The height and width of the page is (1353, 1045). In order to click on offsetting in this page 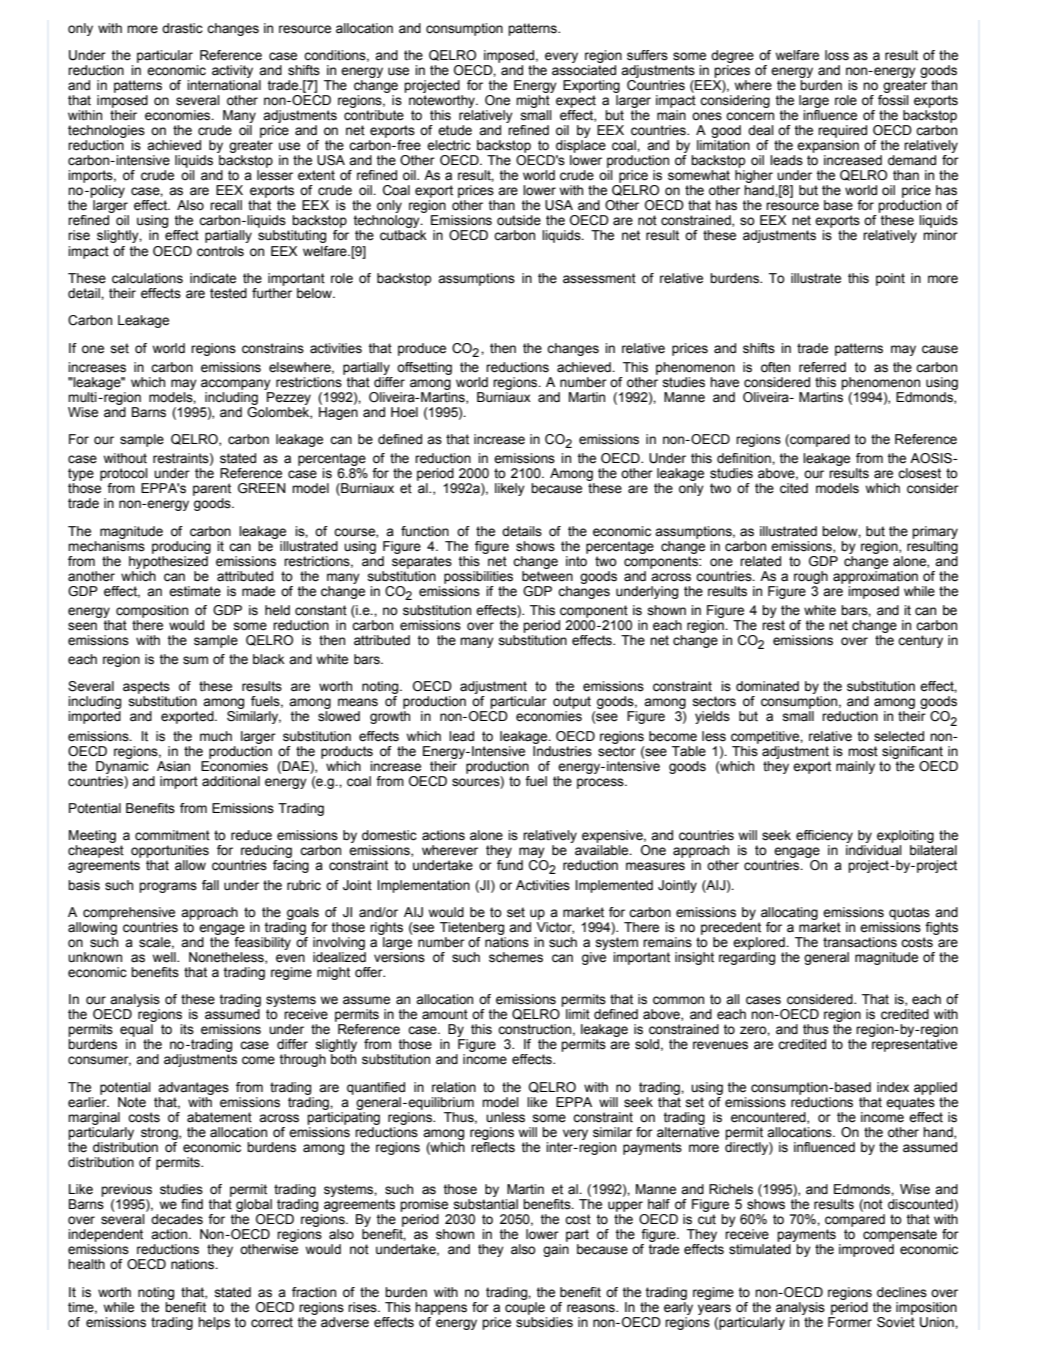, I will do `click(424, 368)`.
